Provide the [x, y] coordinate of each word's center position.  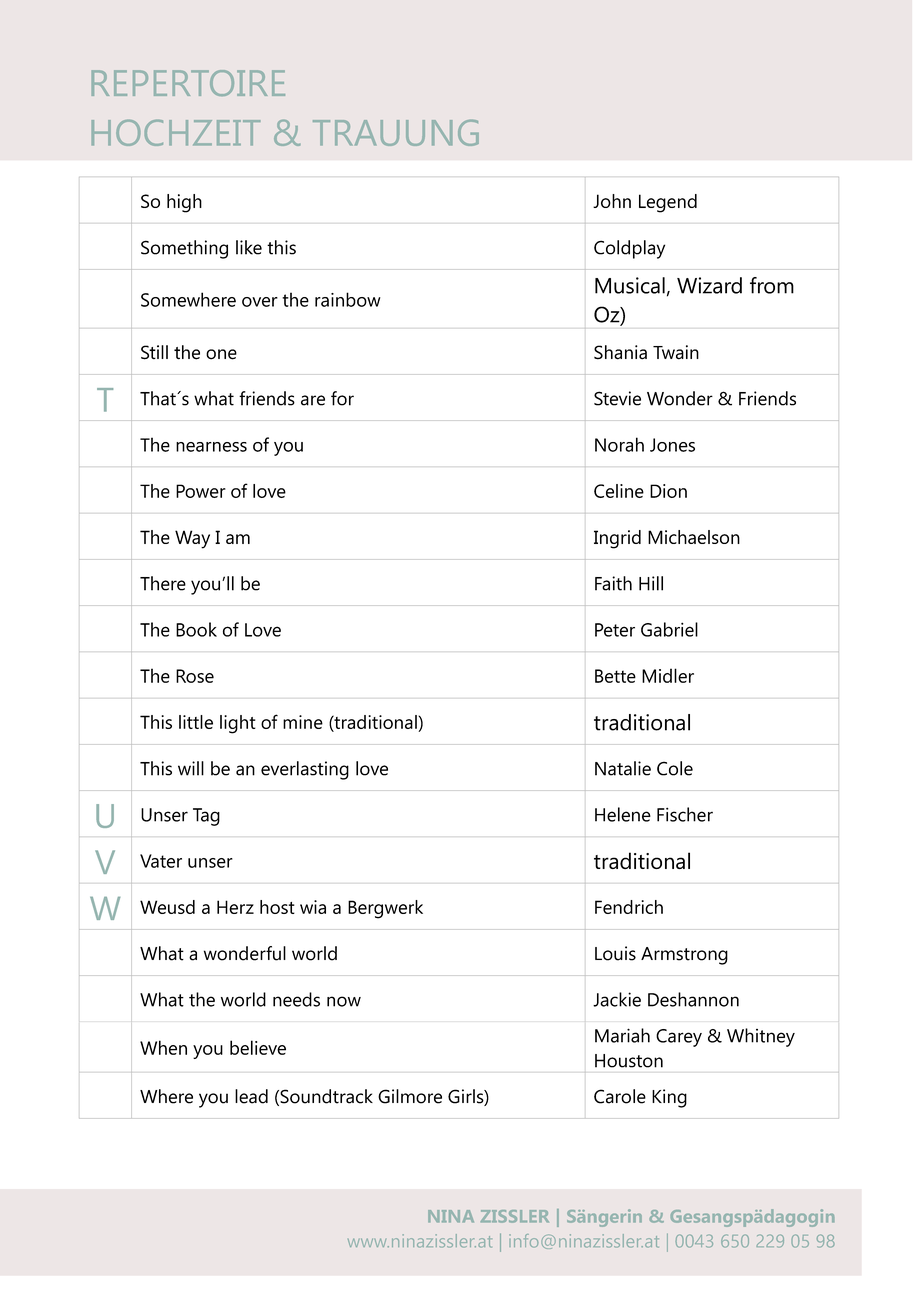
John [612, 201]
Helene [623, 814]
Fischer [685, 814]
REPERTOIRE [188, 83]
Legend [668, 203]
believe [258, 1047]
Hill [651, 583]
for [342, 398]
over [260, 302]
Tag [206, 817]
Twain [676, 352]
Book [196, 629]
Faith [613, 583]
